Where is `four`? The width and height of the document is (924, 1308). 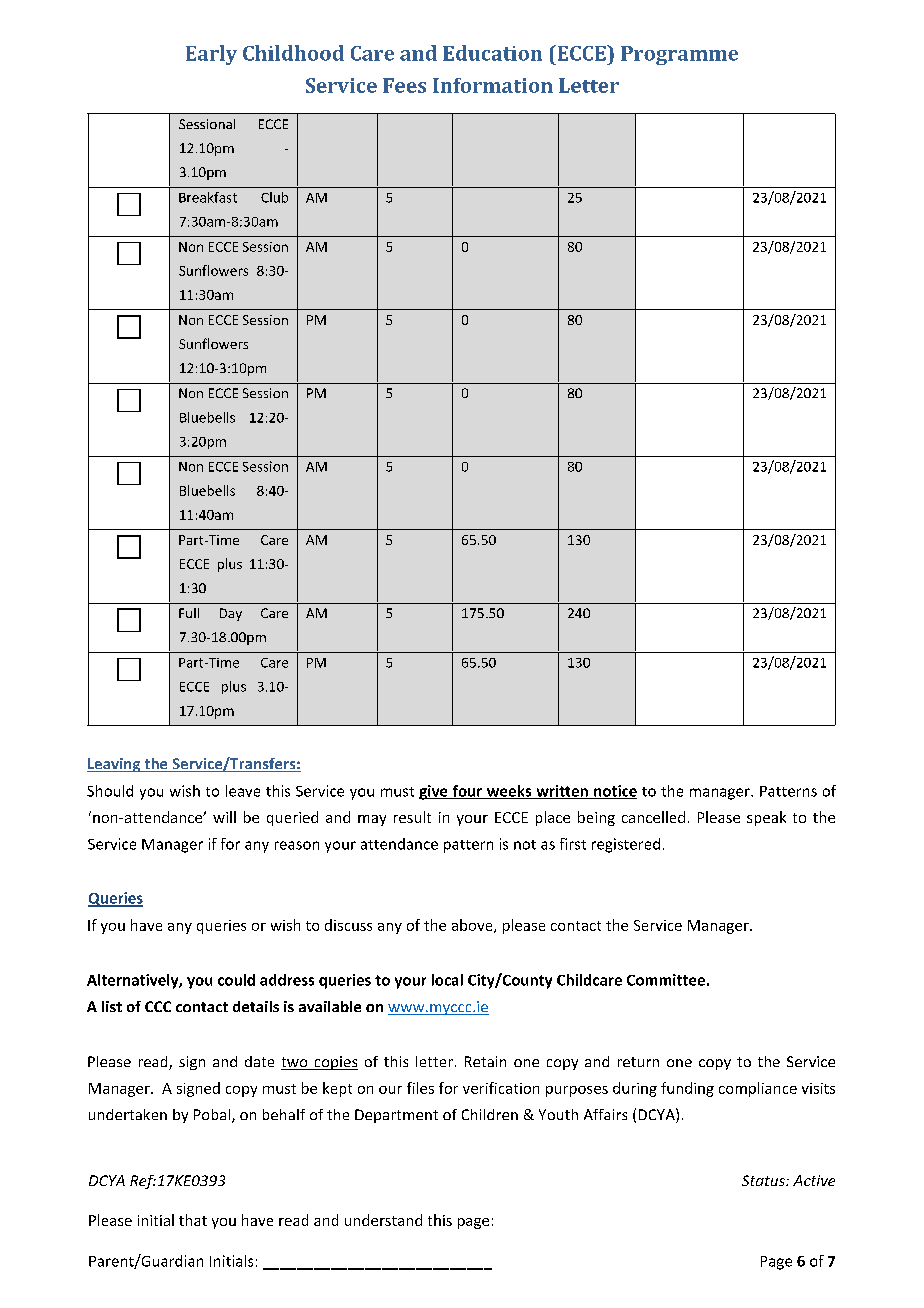
four is located at coordinates (467, 792).
